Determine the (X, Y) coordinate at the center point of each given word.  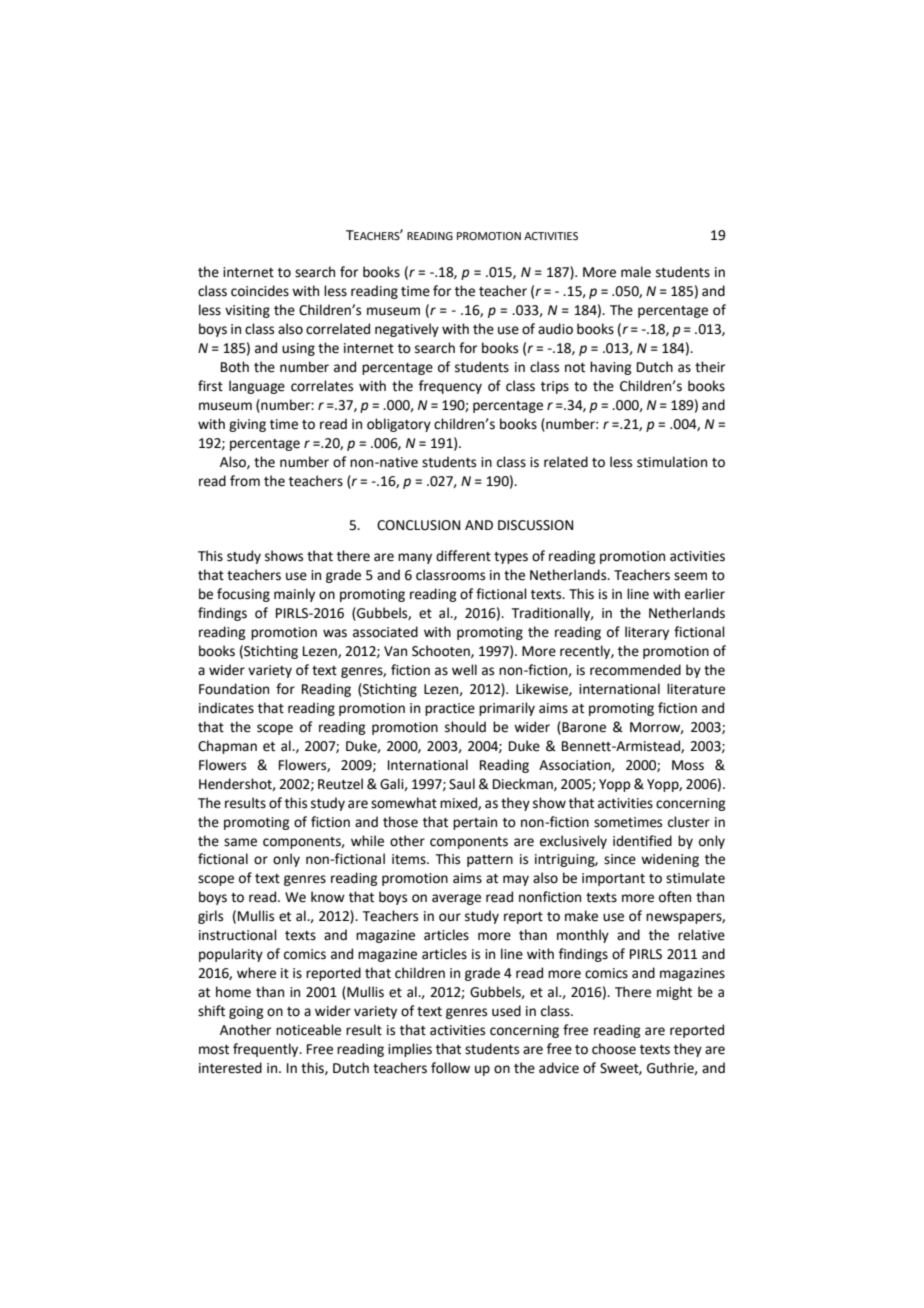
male (636, 272)
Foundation (234, 689)
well (464, 670)
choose (614, 1049)
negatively (407, 330)
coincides (260, 291)
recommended (635, 670)
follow (450, 1068)
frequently (267, 1050)
